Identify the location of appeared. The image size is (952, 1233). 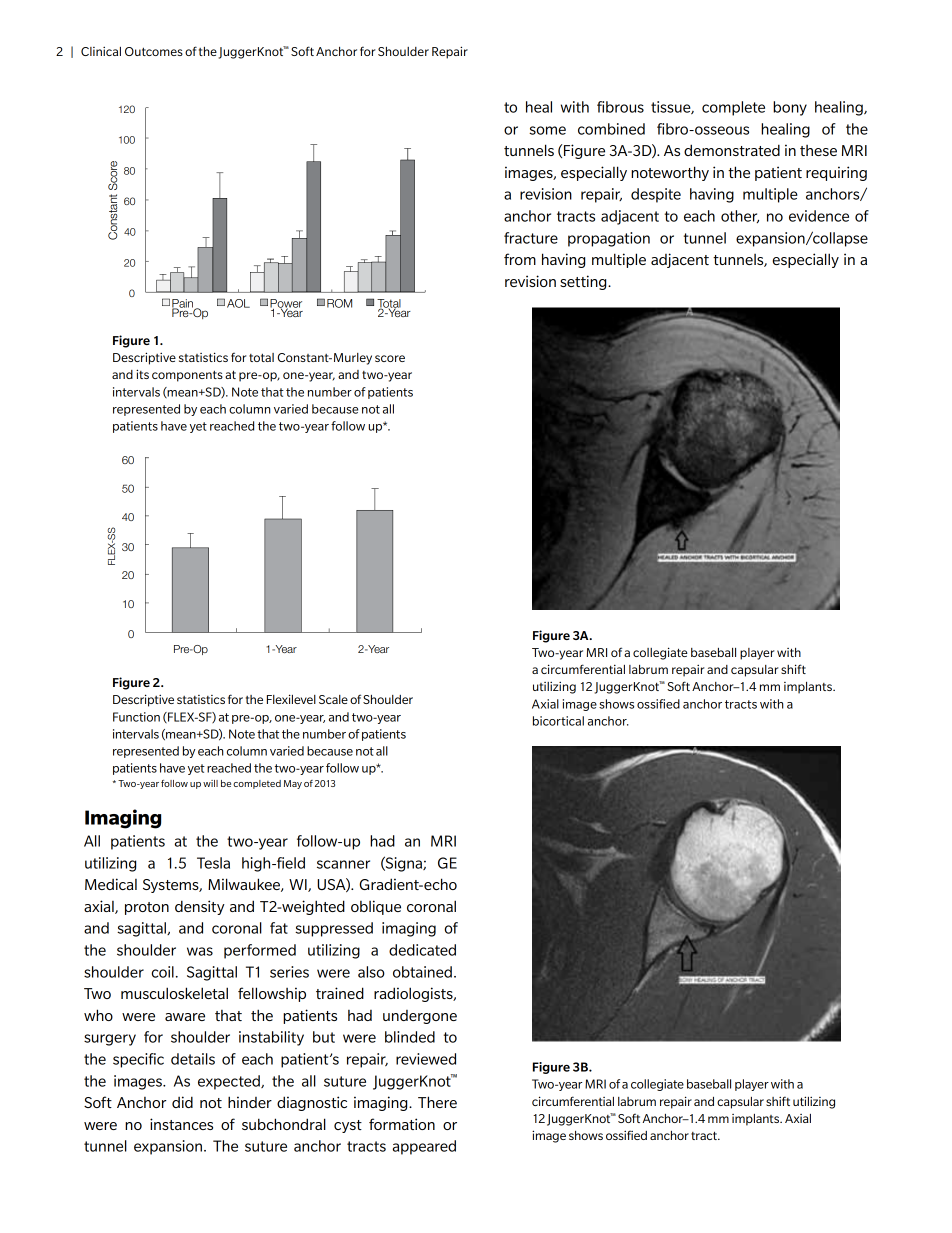
(424, 1147).
